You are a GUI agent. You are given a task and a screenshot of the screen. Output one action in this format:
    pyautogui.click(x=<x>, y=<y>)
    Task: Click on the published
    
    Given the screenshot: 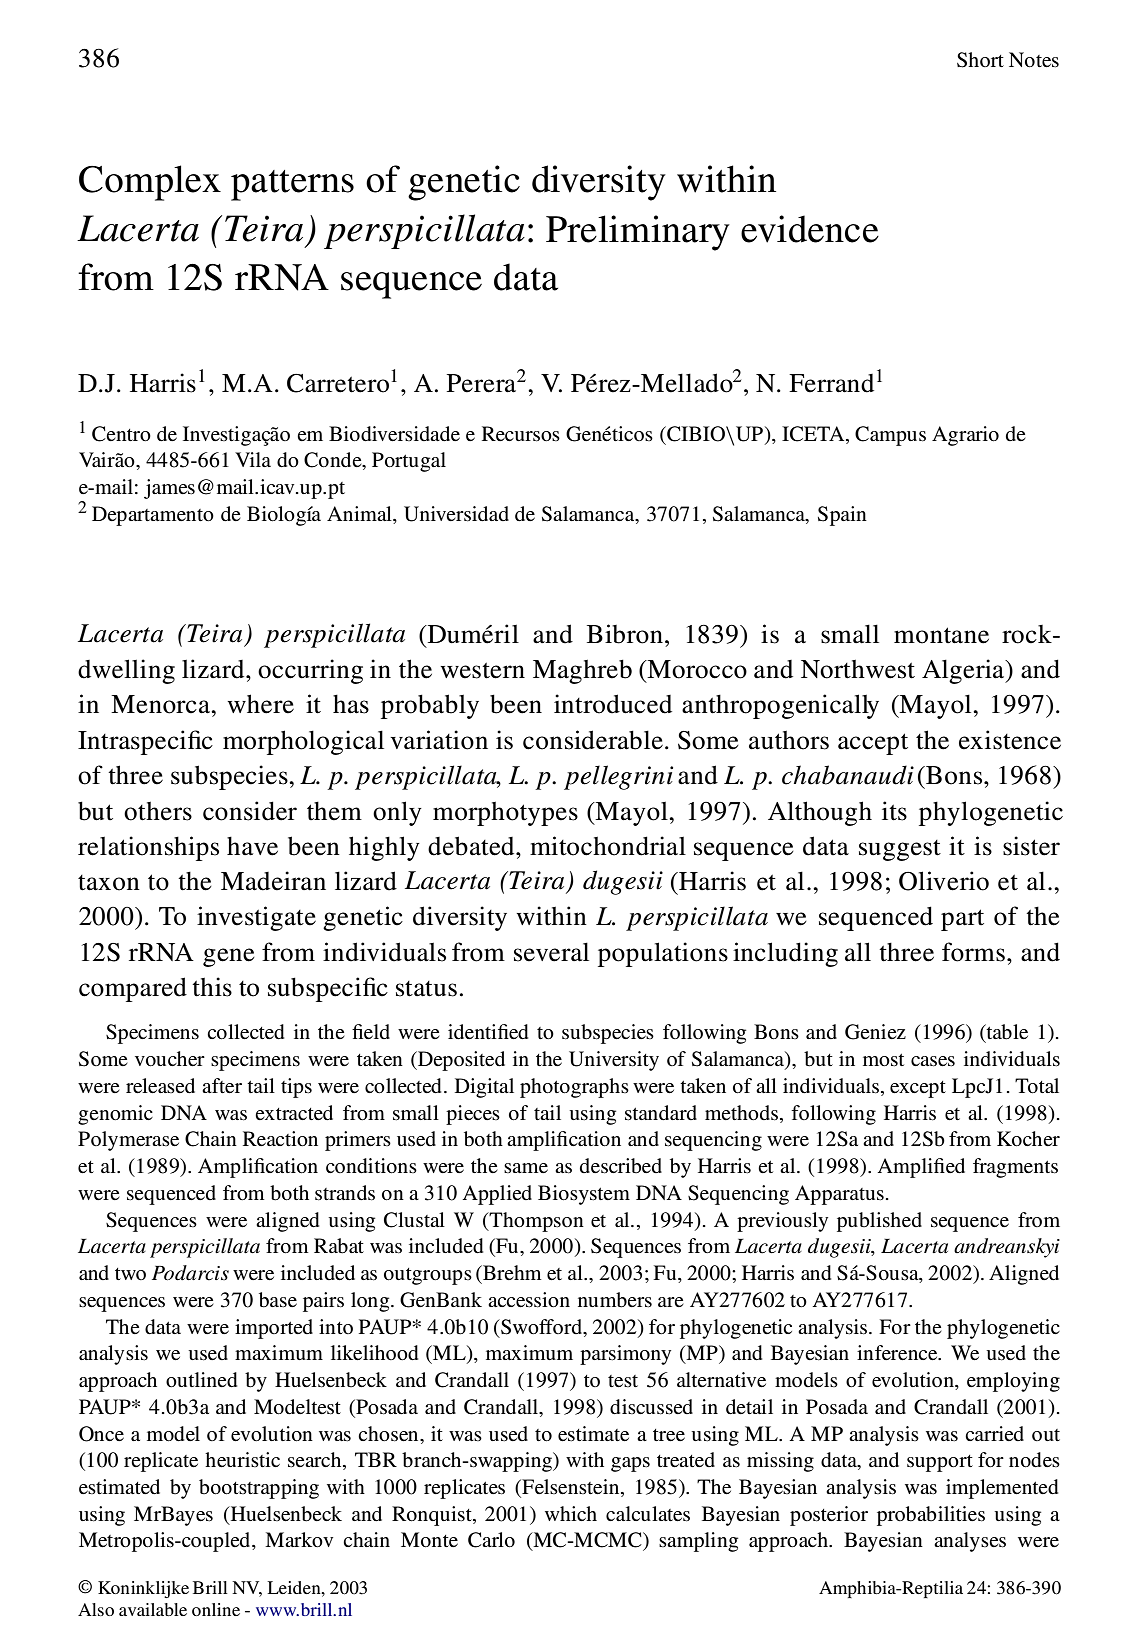 What is the action you would take?
    pyautogui.click(x=879, y=1222)
